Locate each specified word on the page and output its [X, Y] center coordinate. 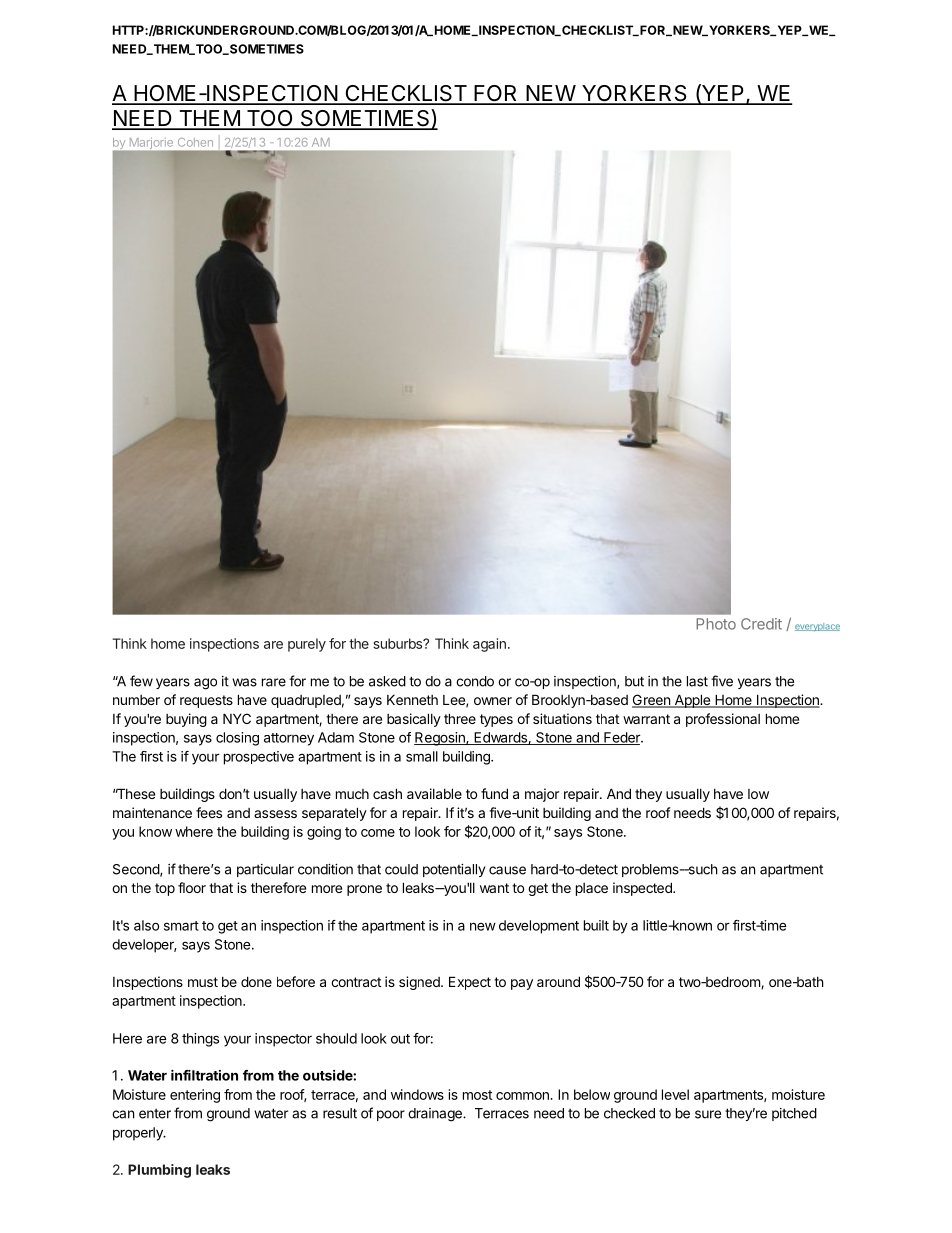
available [434, 793]
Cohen [195, 142]
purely [307, 645]
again [489, 645]
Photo [716, 624]
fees [209, 812]
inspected [643, 889]
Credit [761, 624]
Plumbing [159, 1171]
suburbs [399, 643]
